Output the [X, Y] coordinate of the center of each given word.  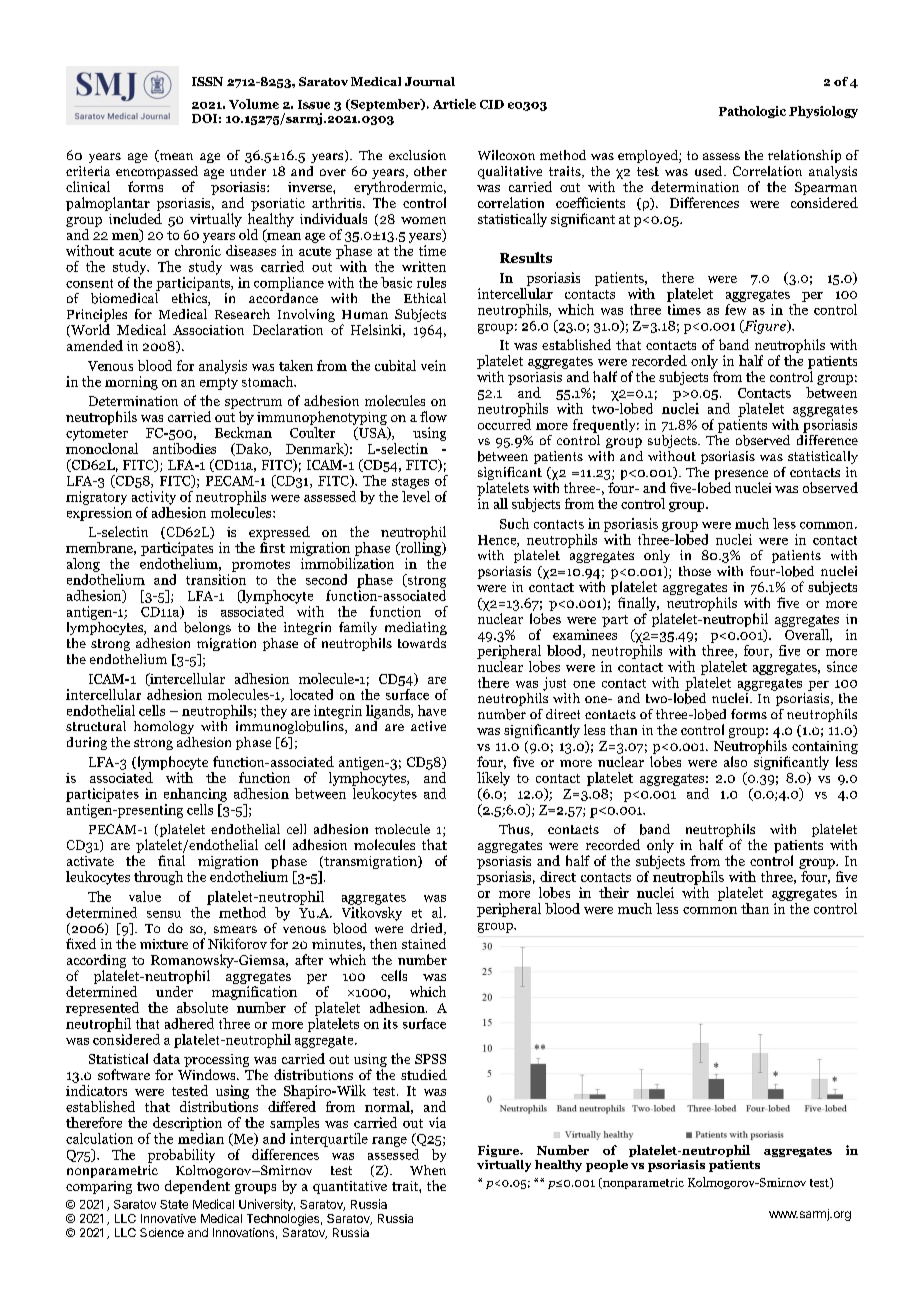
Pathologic [752, 112]
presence [741, 476]
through [158, 878]
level [416, 495]
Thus [515, 830]
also [735, 761]
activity [154, 498]
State [174, 1204]
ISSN [207, 81]
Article [454, 104]
